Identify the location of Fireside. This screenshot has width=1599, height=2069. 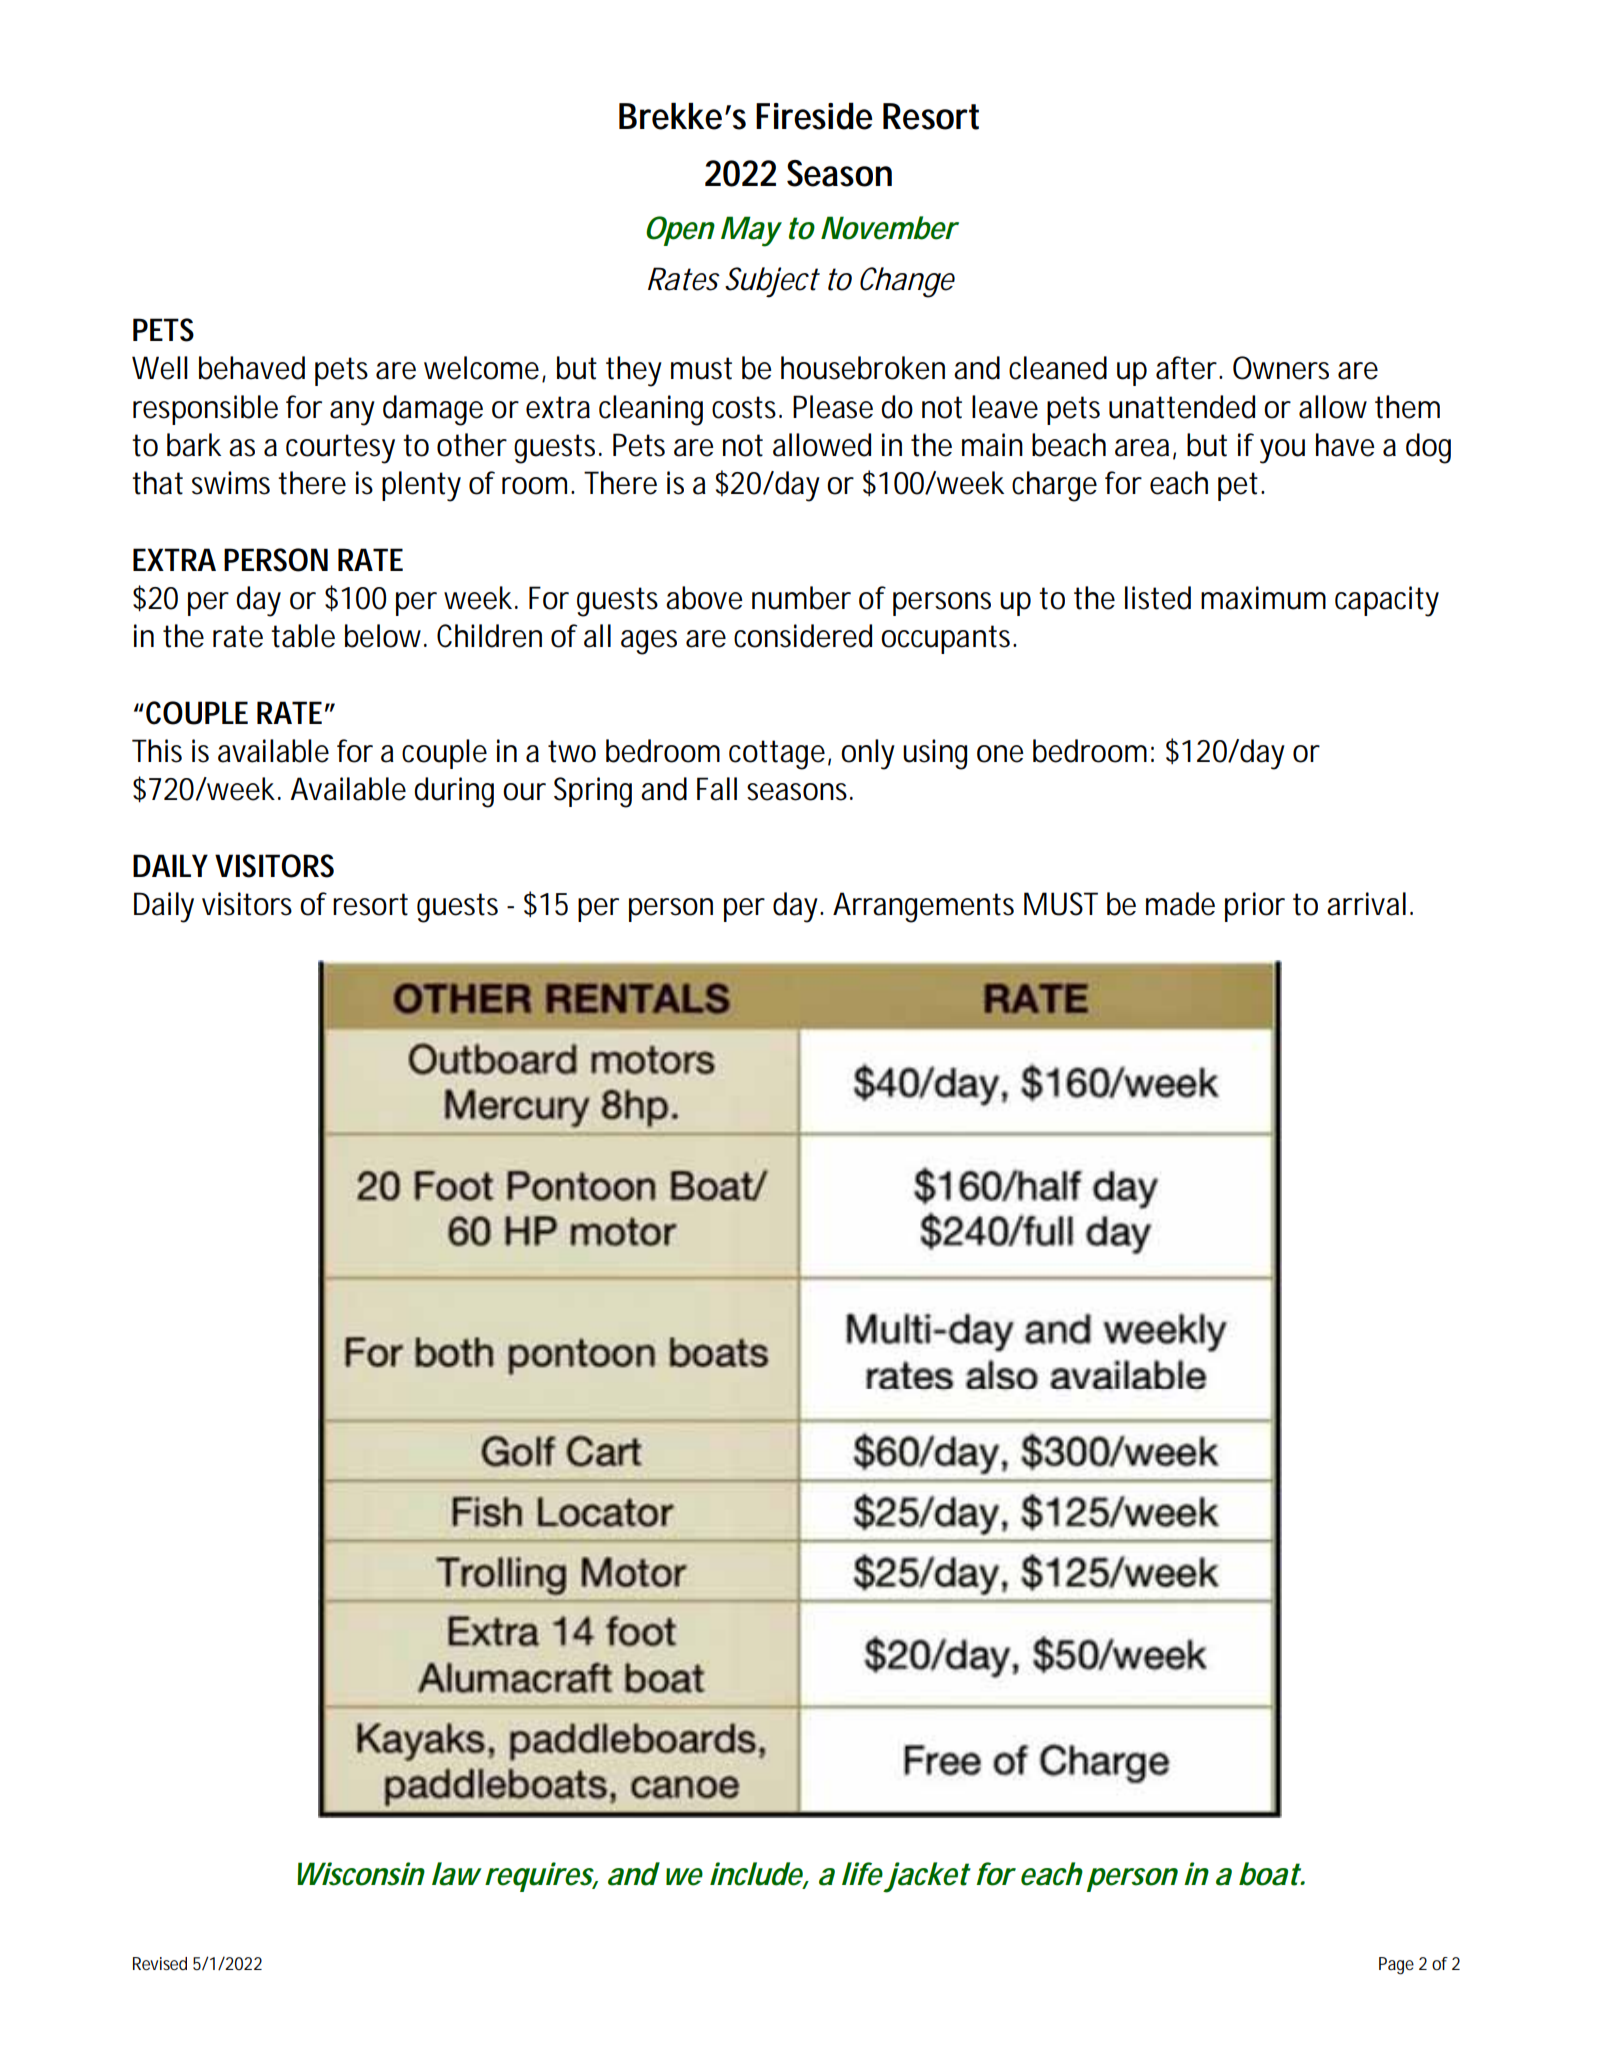
(814, 116).
